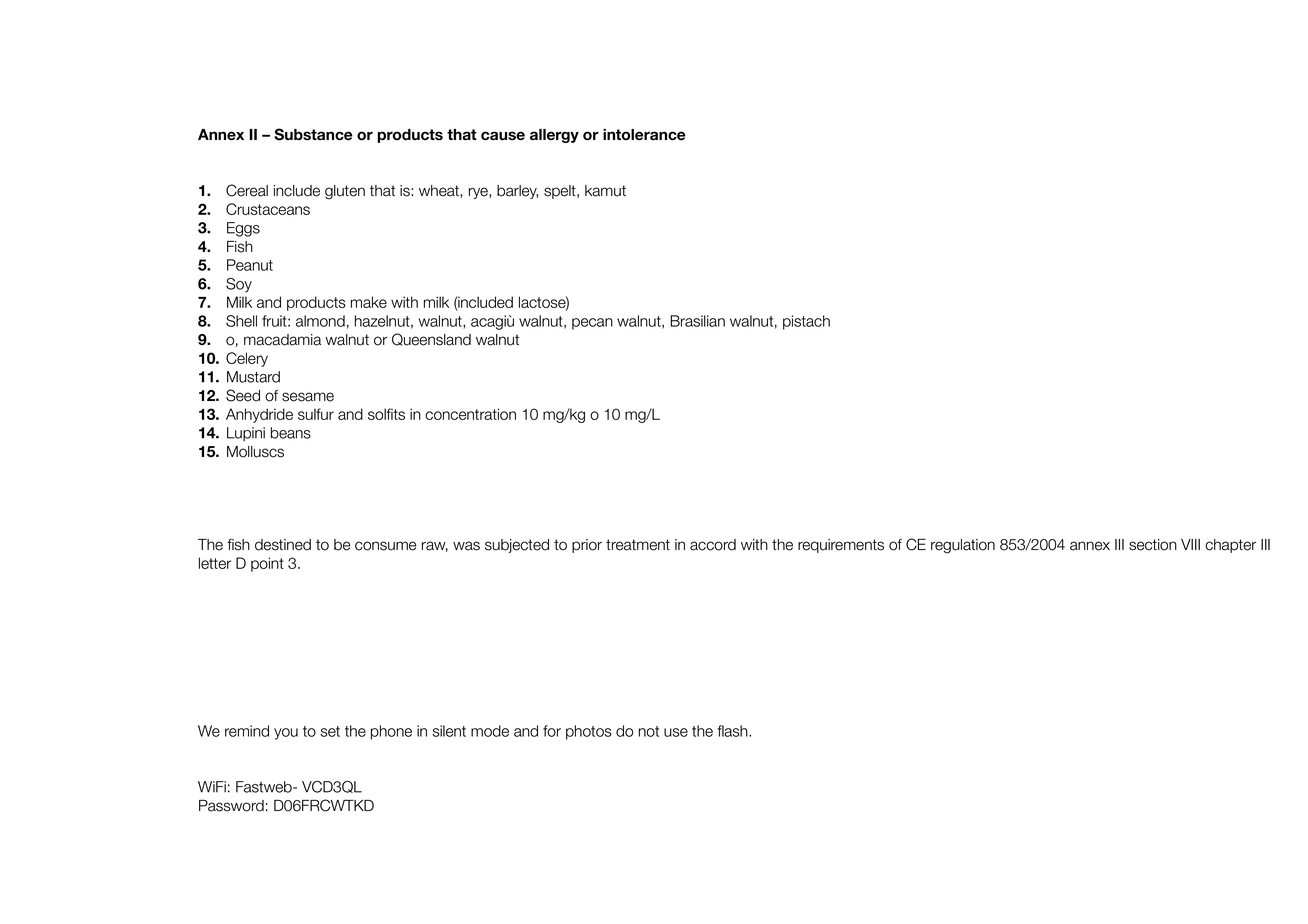 This document has height=924, width=1308. Describe the element at coordinates (313, 134) in the document. I see `Substance` at that location.
